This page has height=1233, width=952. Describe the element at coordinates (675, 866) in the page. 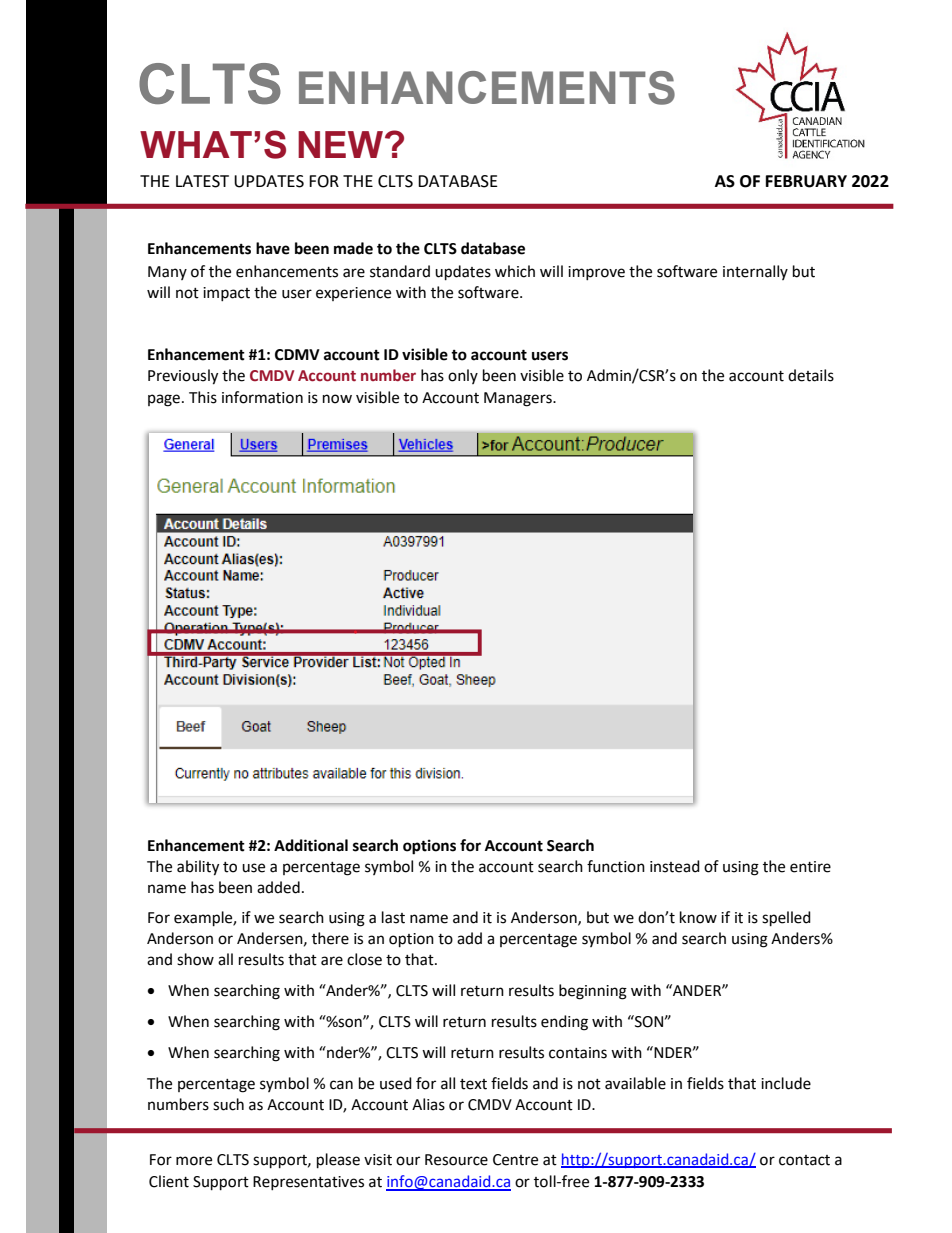

I see `instead` at that location.
